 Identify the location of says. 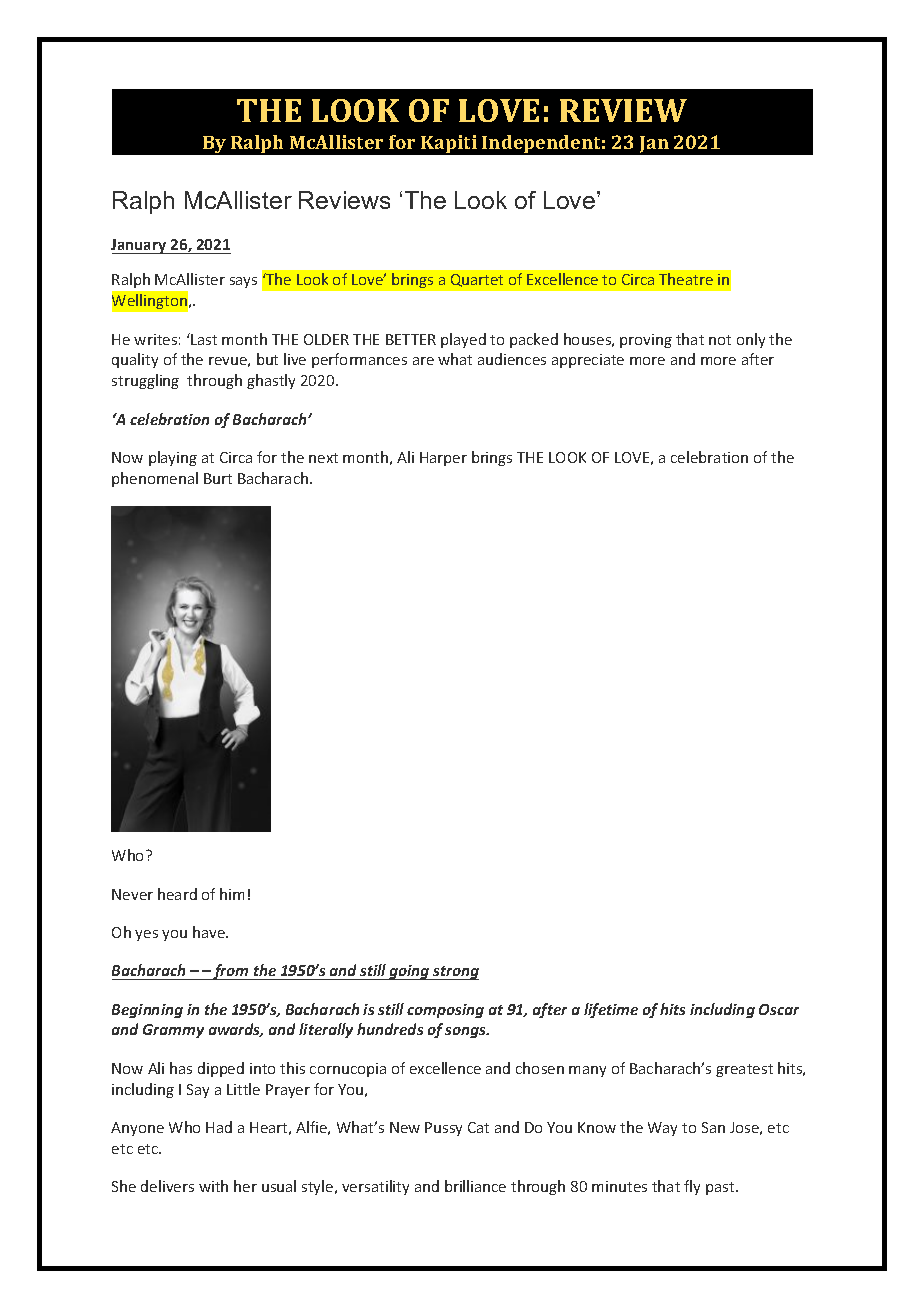
(243, 282).
